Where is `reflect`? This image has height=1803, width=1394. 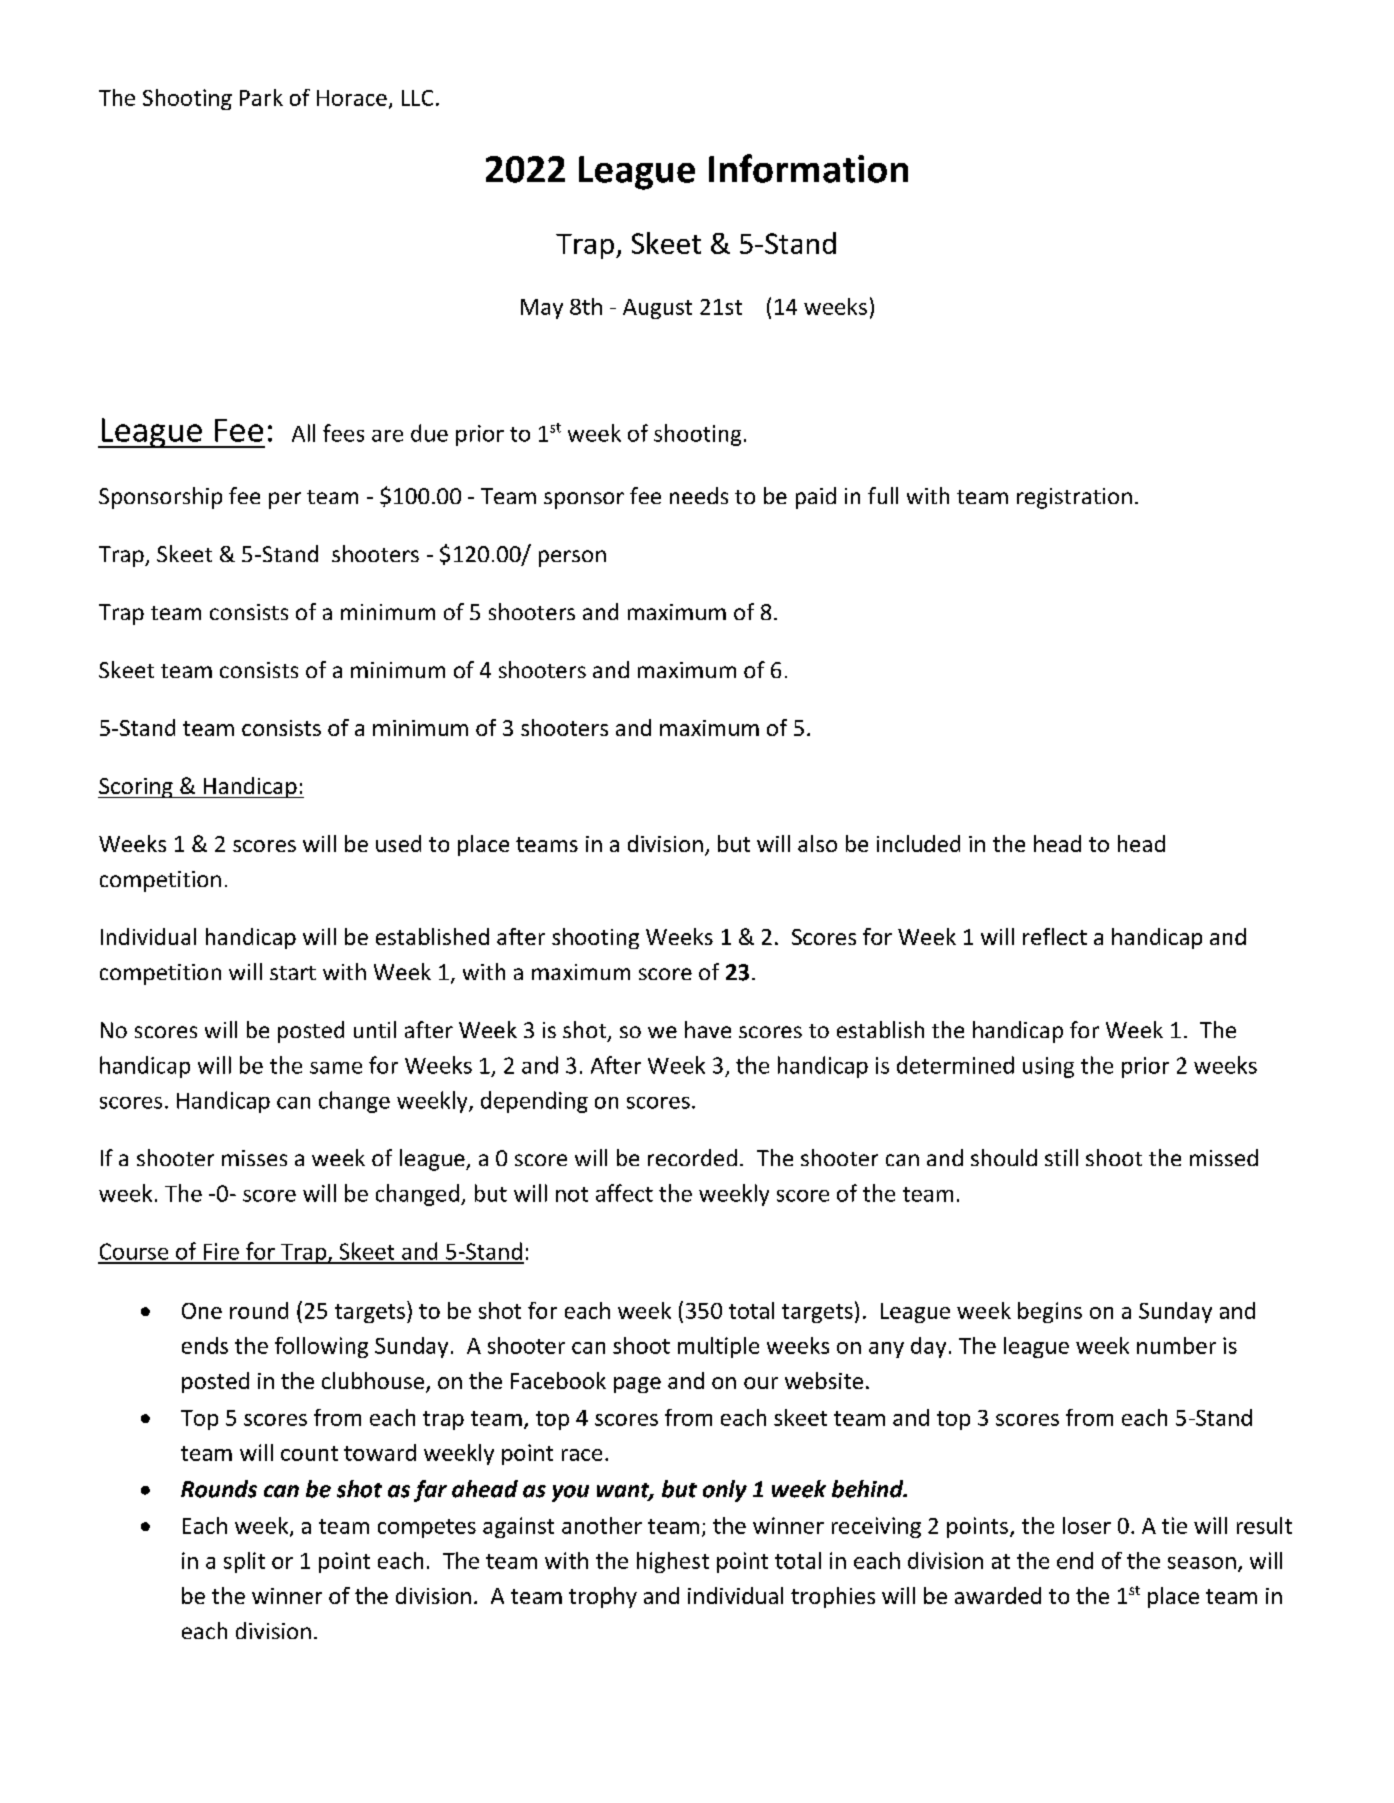 reflect is located at coordinates (1055, 936).
